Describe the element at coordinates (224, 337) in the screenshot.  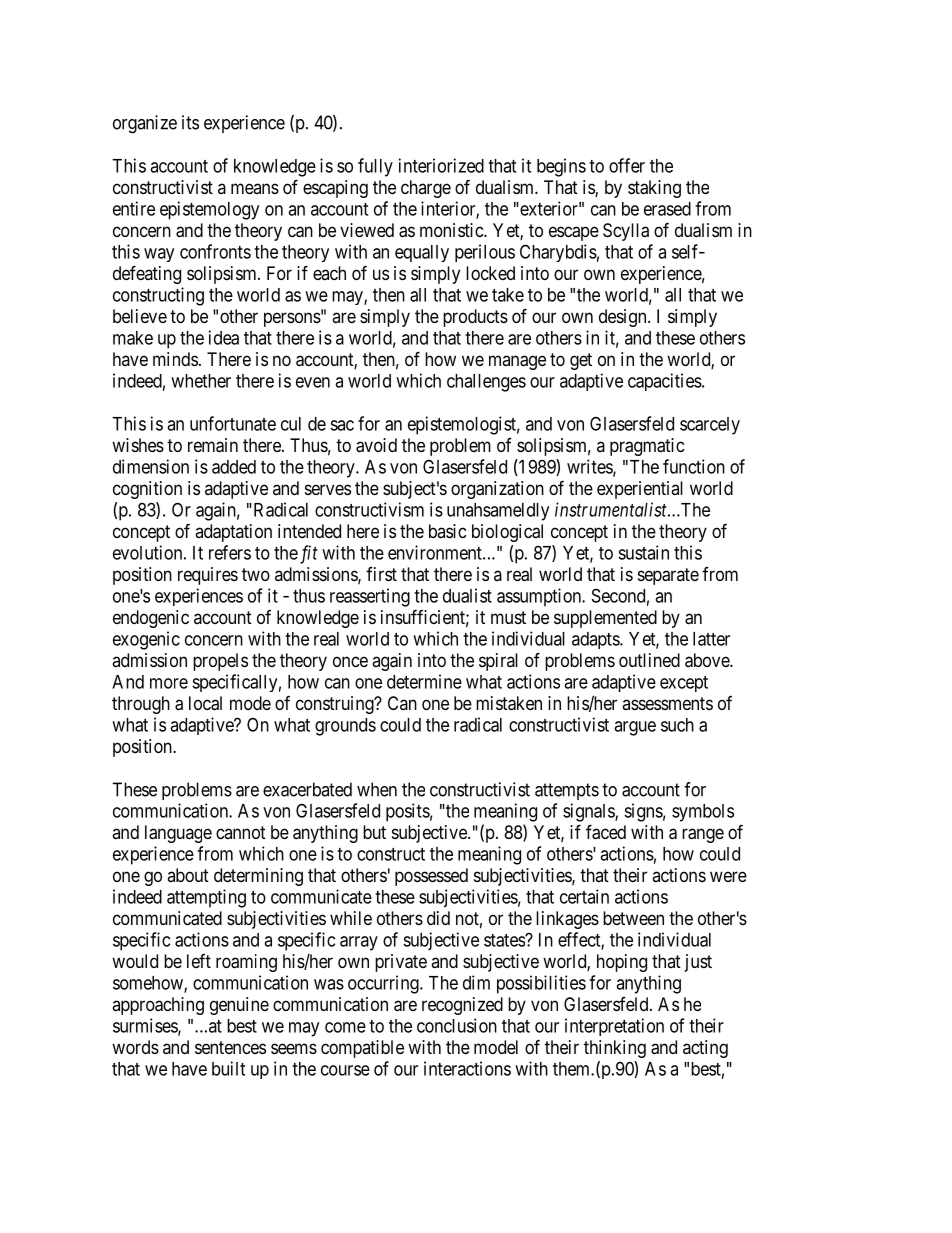
I see `idea` at that location.
